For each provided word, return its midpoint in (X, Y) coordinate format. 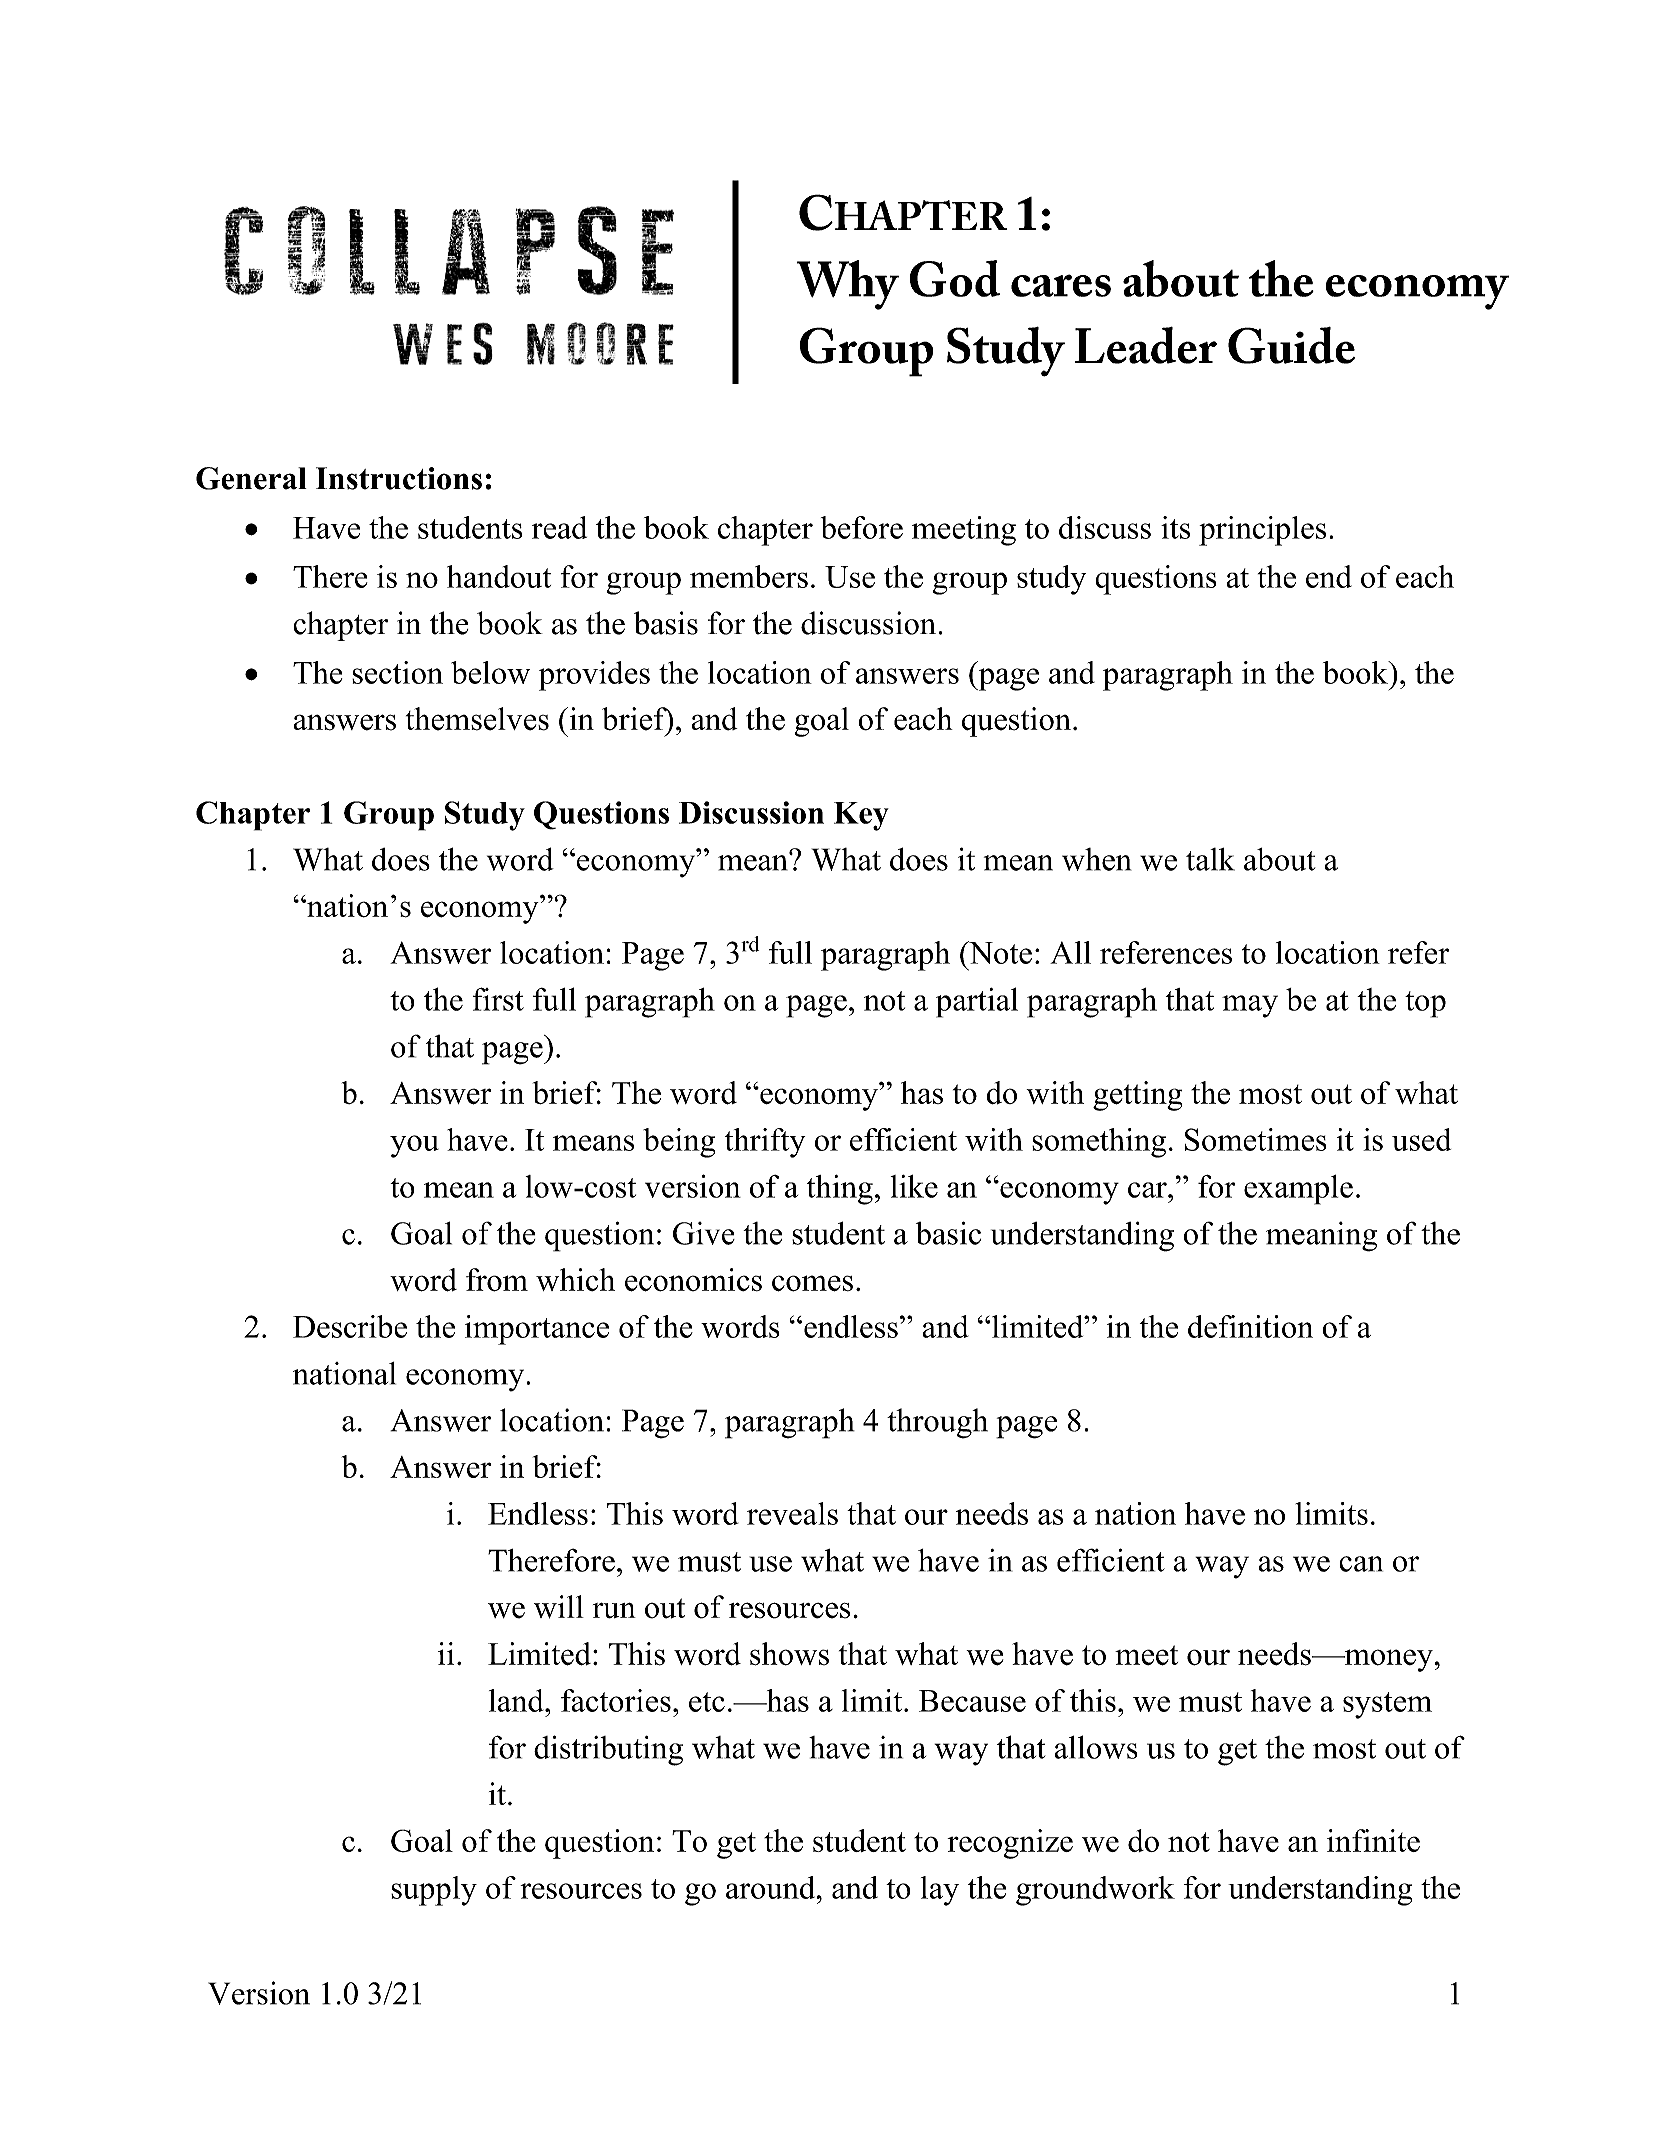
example (1298, 1190)
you (414, 1146)
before (862, 527)
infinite (1373, 1840)
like (914, 1186)
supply (434, 1891)
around (772, 1887)
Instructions (399, 478)
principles (1262, 531)
